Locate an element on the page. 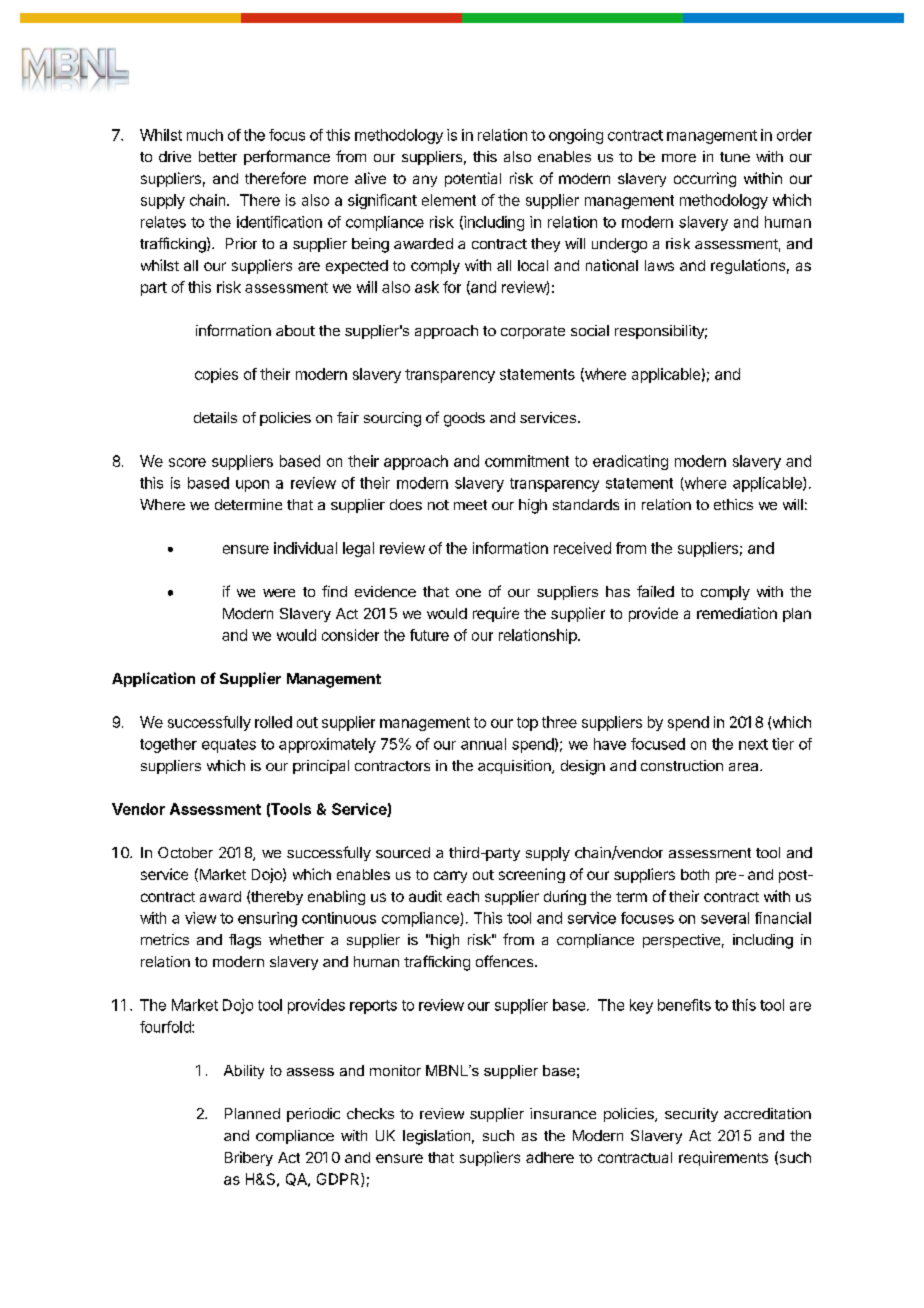 The width and height of the image is (924, 1308). remediation is located at coordinates (737, 613).
